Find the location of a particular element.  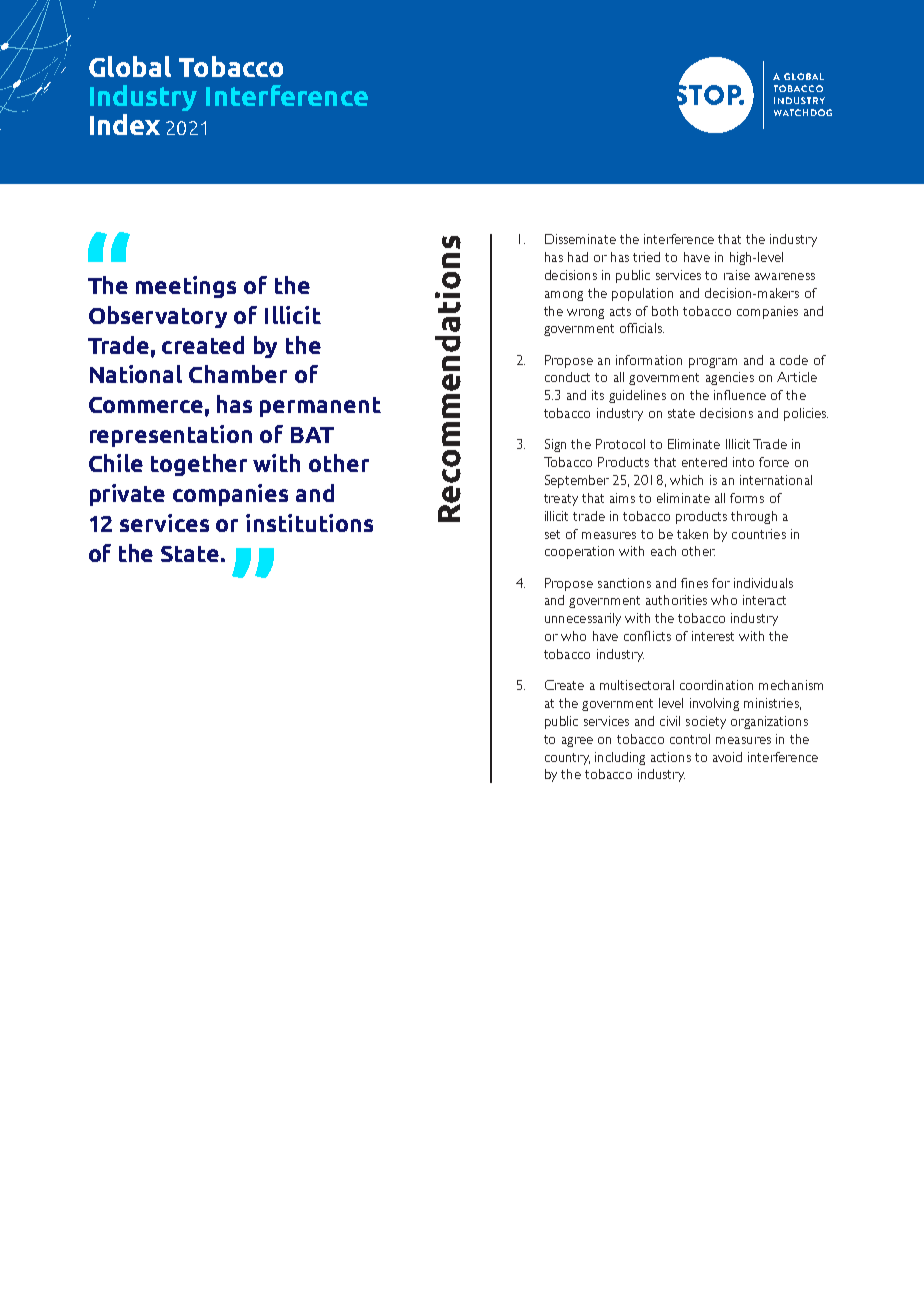

Sign is located at coordinates (555, 445).
